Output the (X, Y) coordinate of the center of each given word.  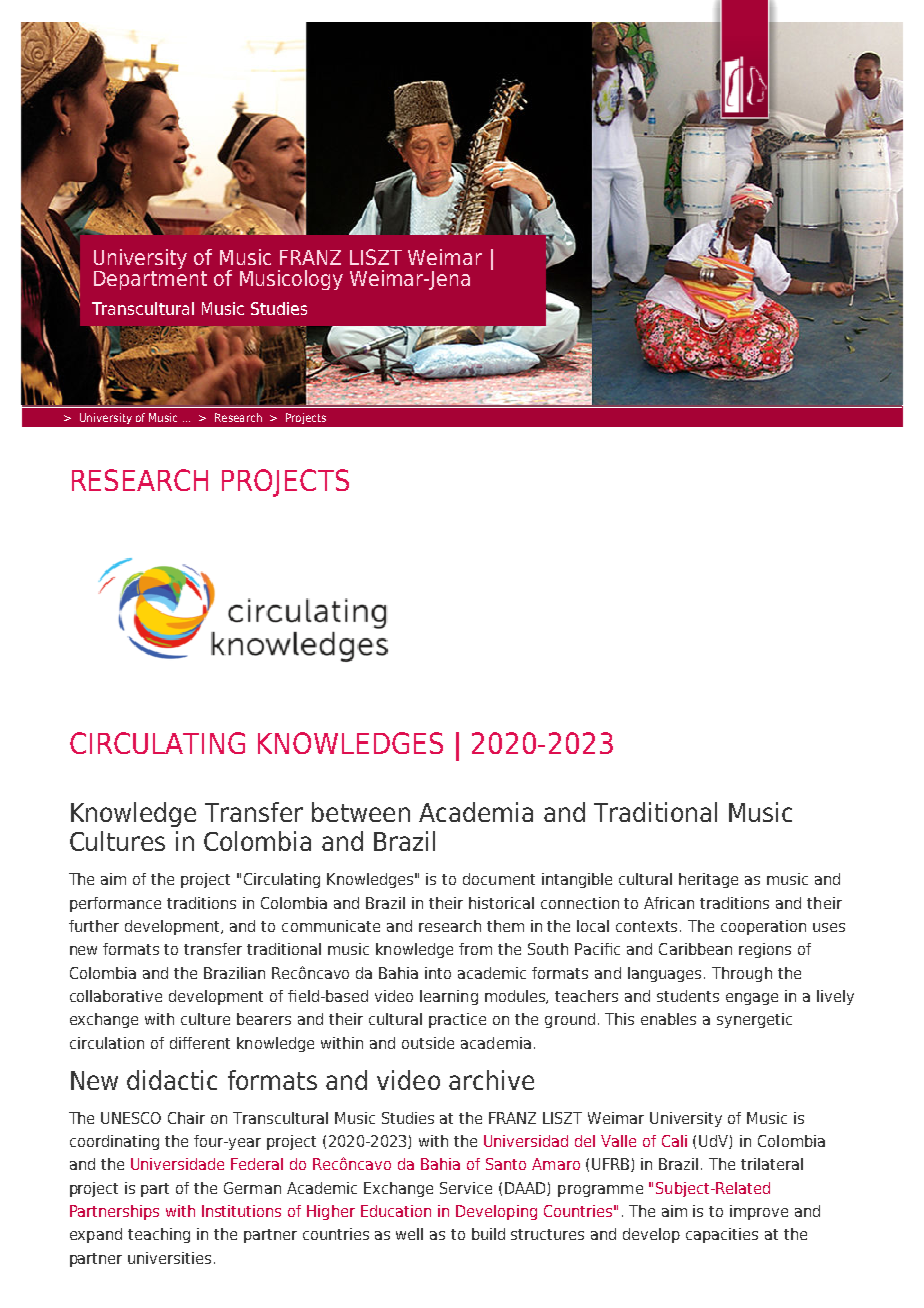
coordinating (114, 1142)
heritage (708, 880)
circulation (107, 1043)
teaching (159, 1235)
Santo (506, 1164)
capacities (722, 1235)
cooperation (763, 927)
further (94, 926)
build (488, 1234)
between (361, 812)
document (499, 879)
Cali (674, 1141)
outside (428, 1043)
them (505, 926)
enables (668, 1019)
